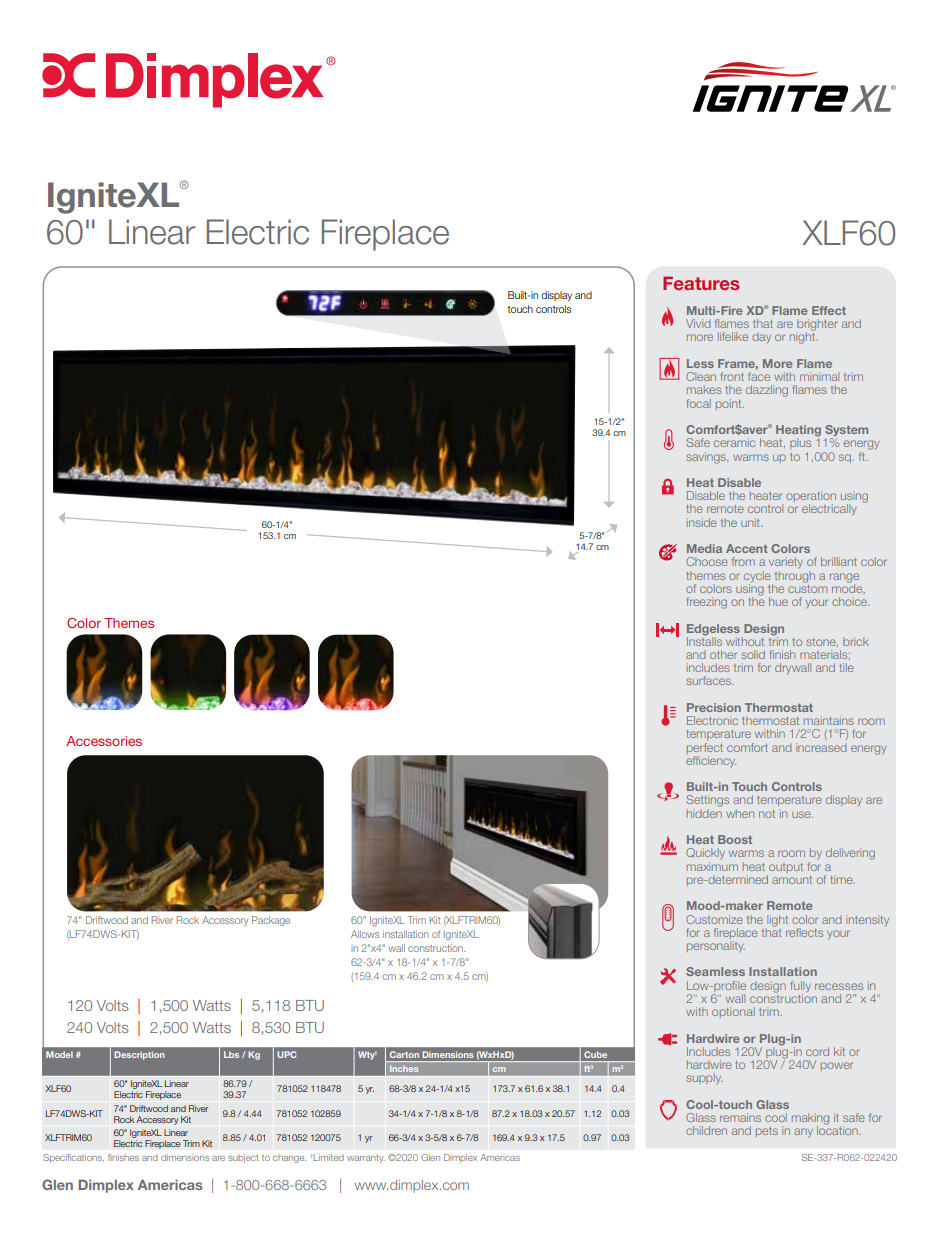  Describe the element at coordinates (365, 934) in the document. I see `Allows` at that location.
